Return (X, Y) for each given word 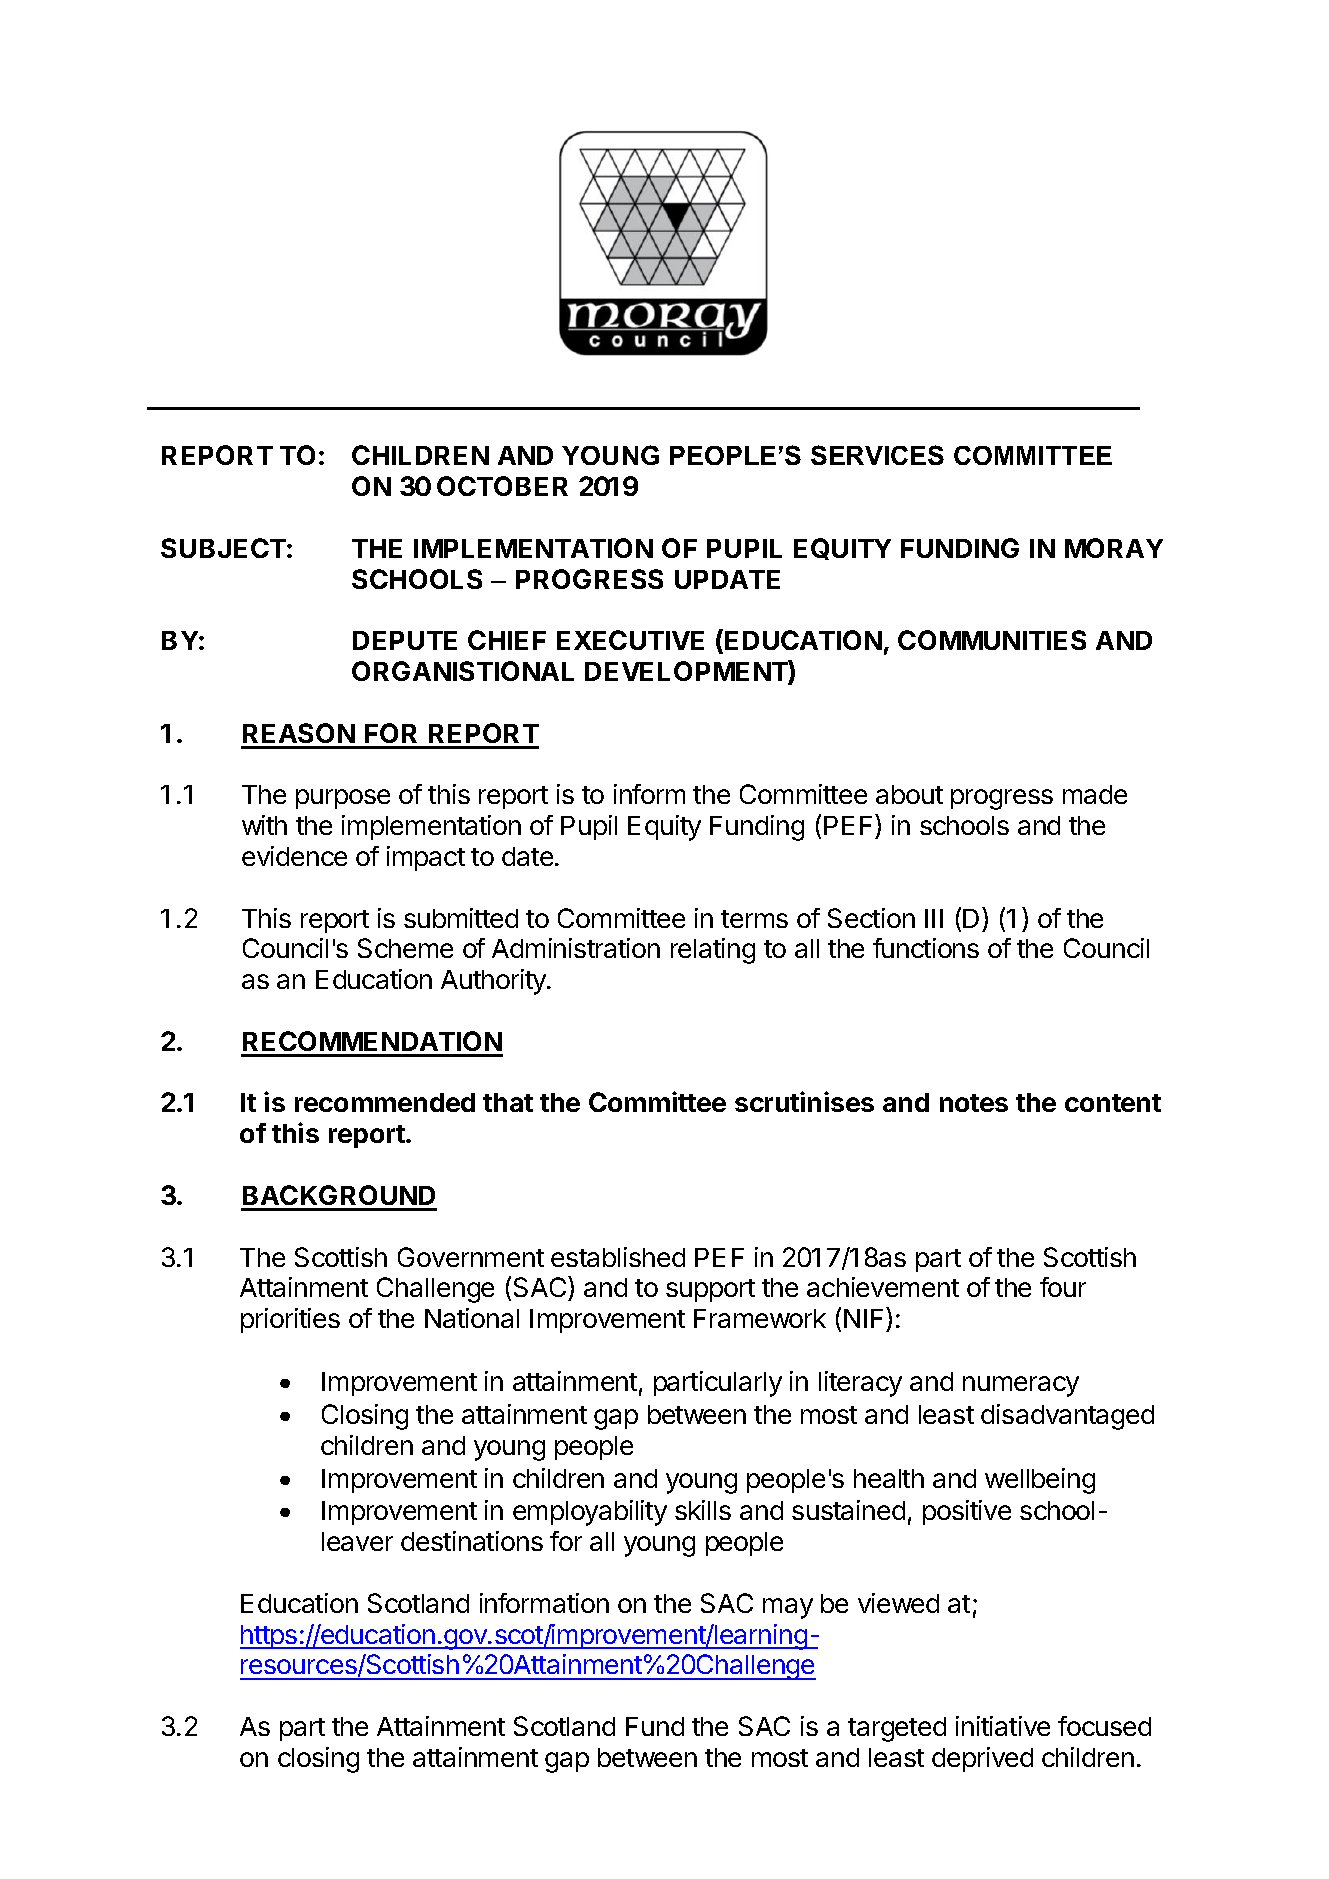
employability (590, 1513)
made (1095, 794)
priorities (290, 1320)
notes (974, 1103)
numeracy (1021, 1386)
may (788, 1608)
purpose (343, 799)
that (508, 1102)
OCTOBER (502, 486)
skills (703, 1510)
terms (754, 919)
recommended (385, 1102)
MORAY (1114, 548)
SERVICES (877, 455)
